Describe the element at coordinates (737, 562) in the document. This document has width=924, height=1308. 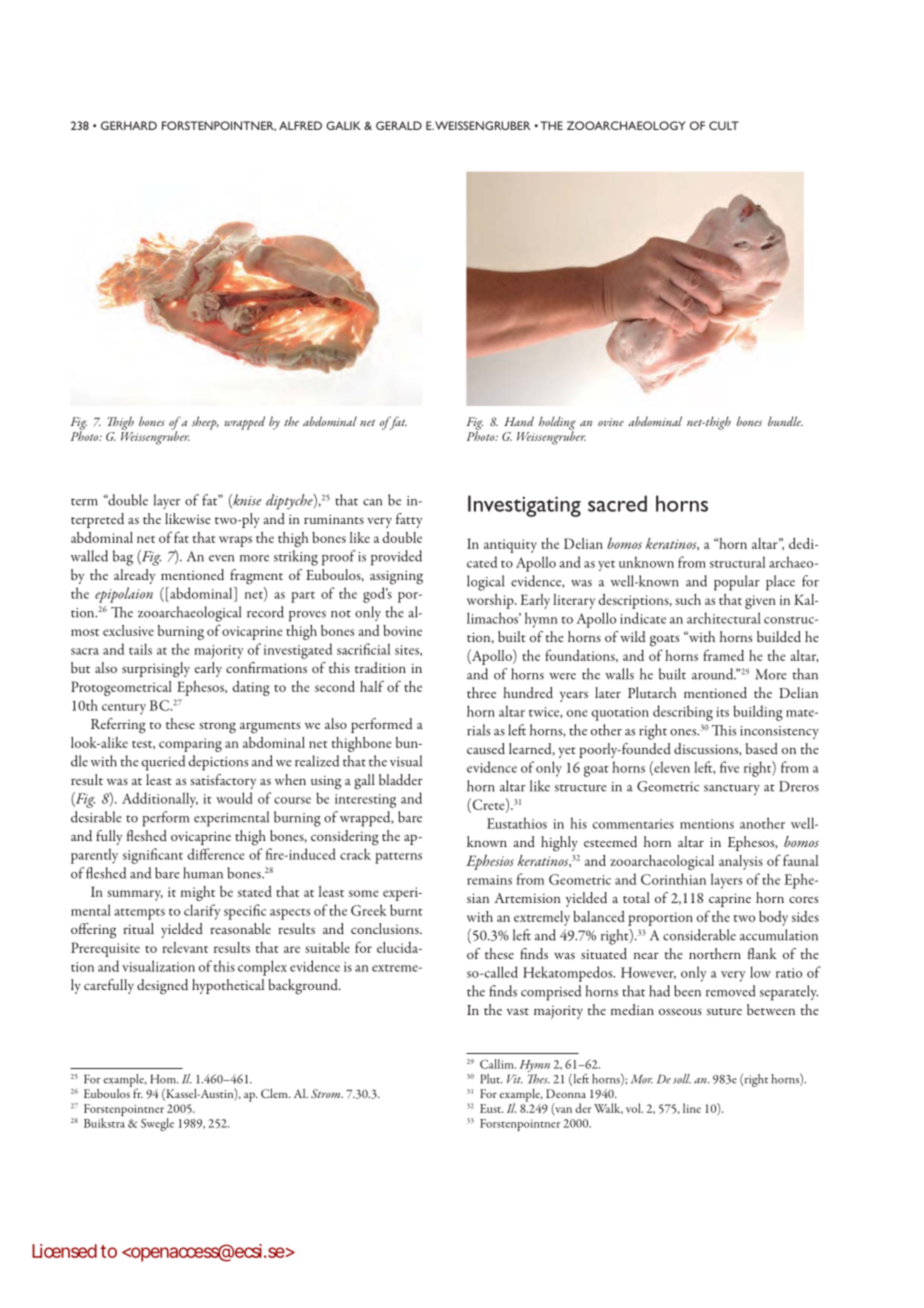
I see `structural` at that location.
